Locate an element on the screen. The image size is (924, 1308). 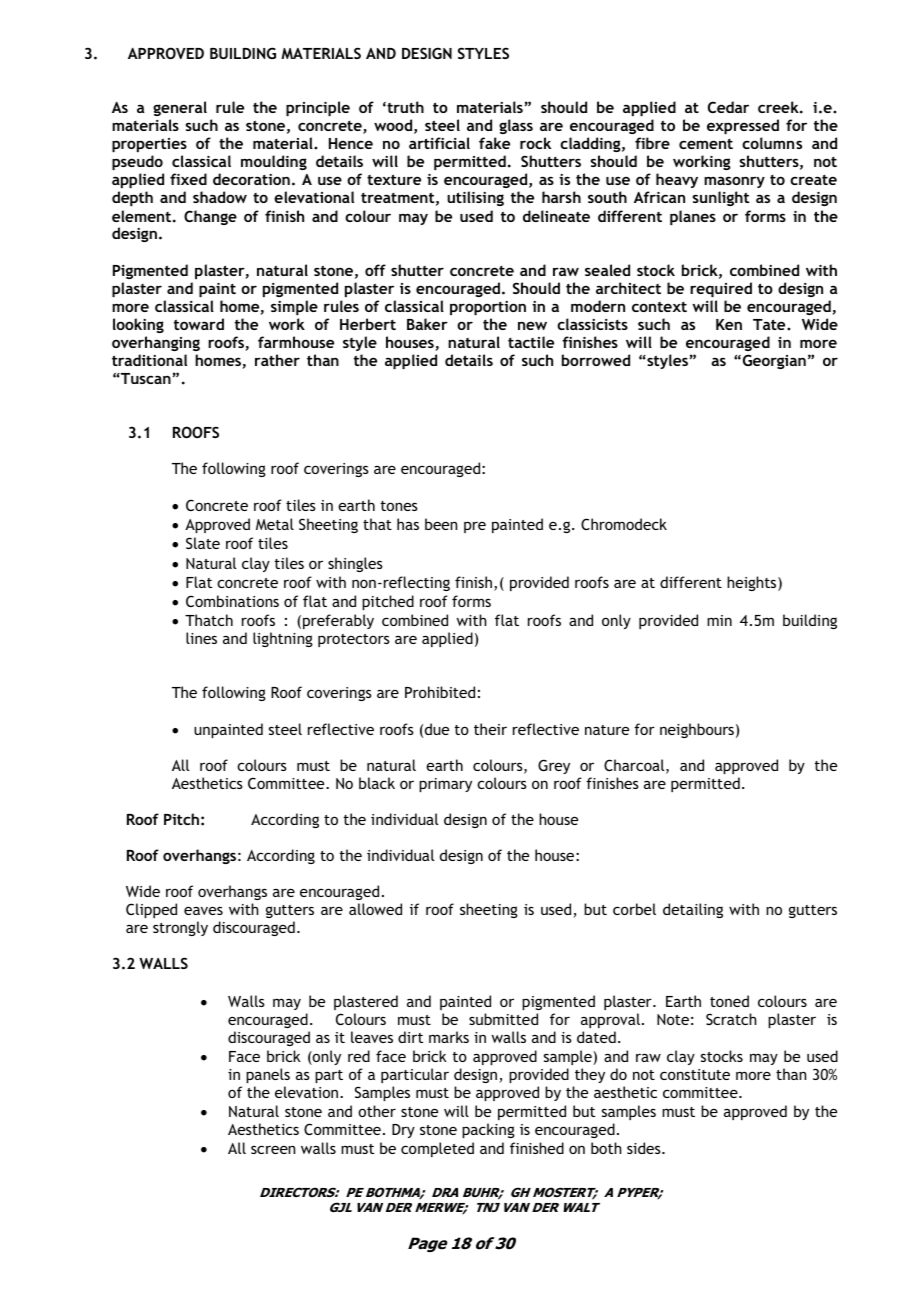
min is located at coordinates (719, 620).
